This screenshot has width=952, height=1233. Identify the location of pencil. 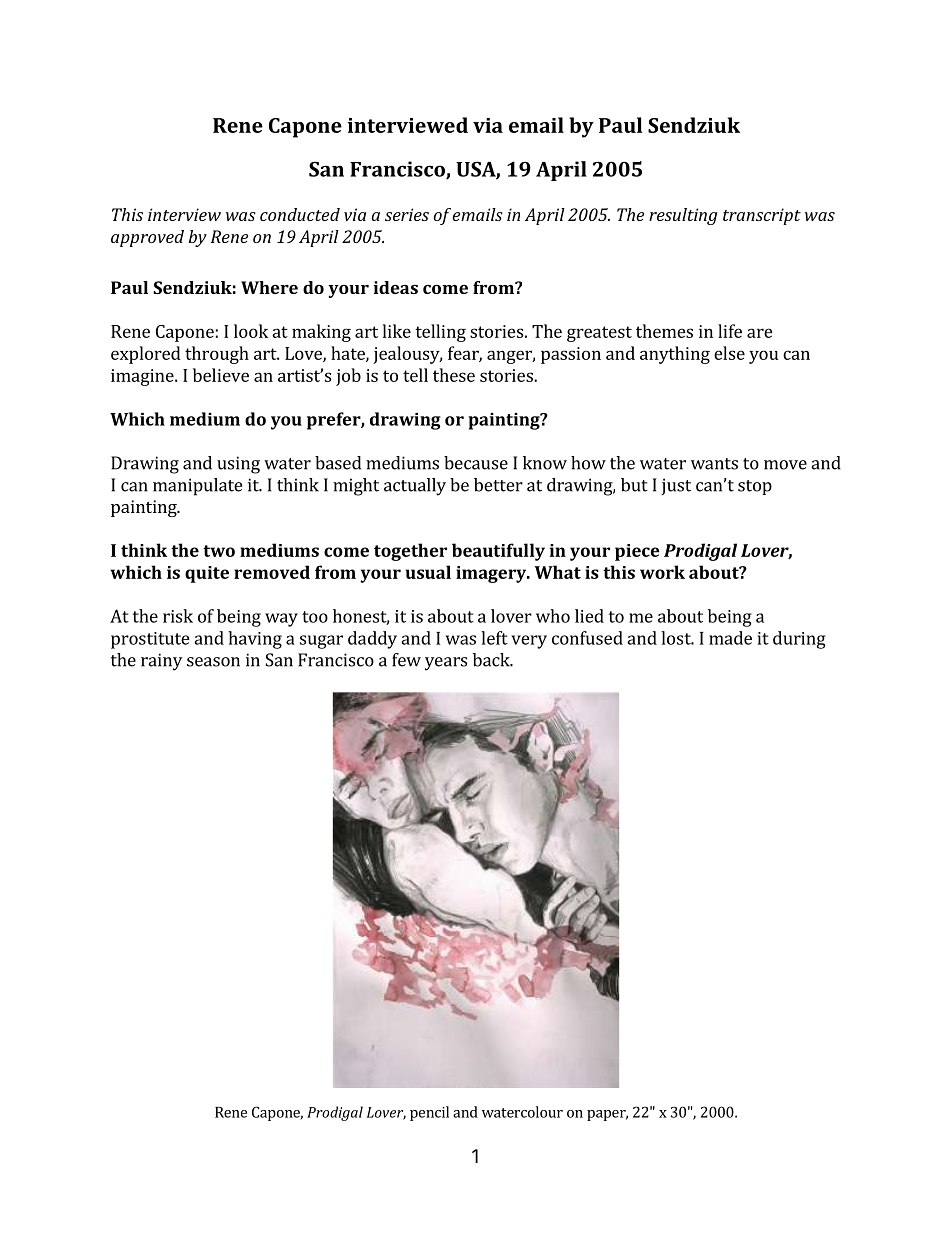
(429, 1113).
